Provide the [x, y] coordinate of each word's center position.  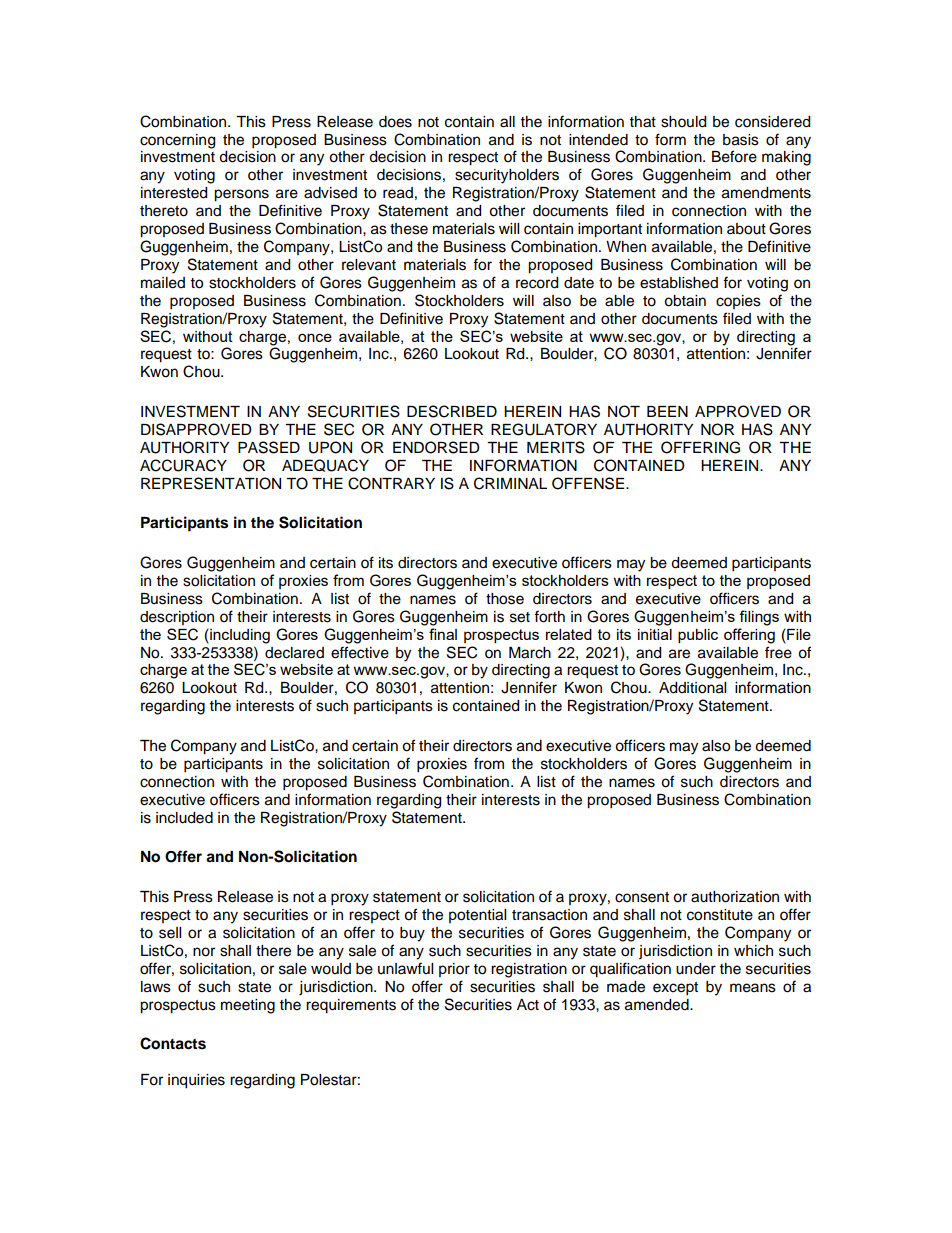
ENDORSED [436, 447]
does [395, 122]
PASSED [269, 447]
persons [241, 195]
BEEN [667, 411]
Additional [692, 688]
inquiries [196, 1081]
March [530, 653]
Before [734, 156]
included [184, 818]
